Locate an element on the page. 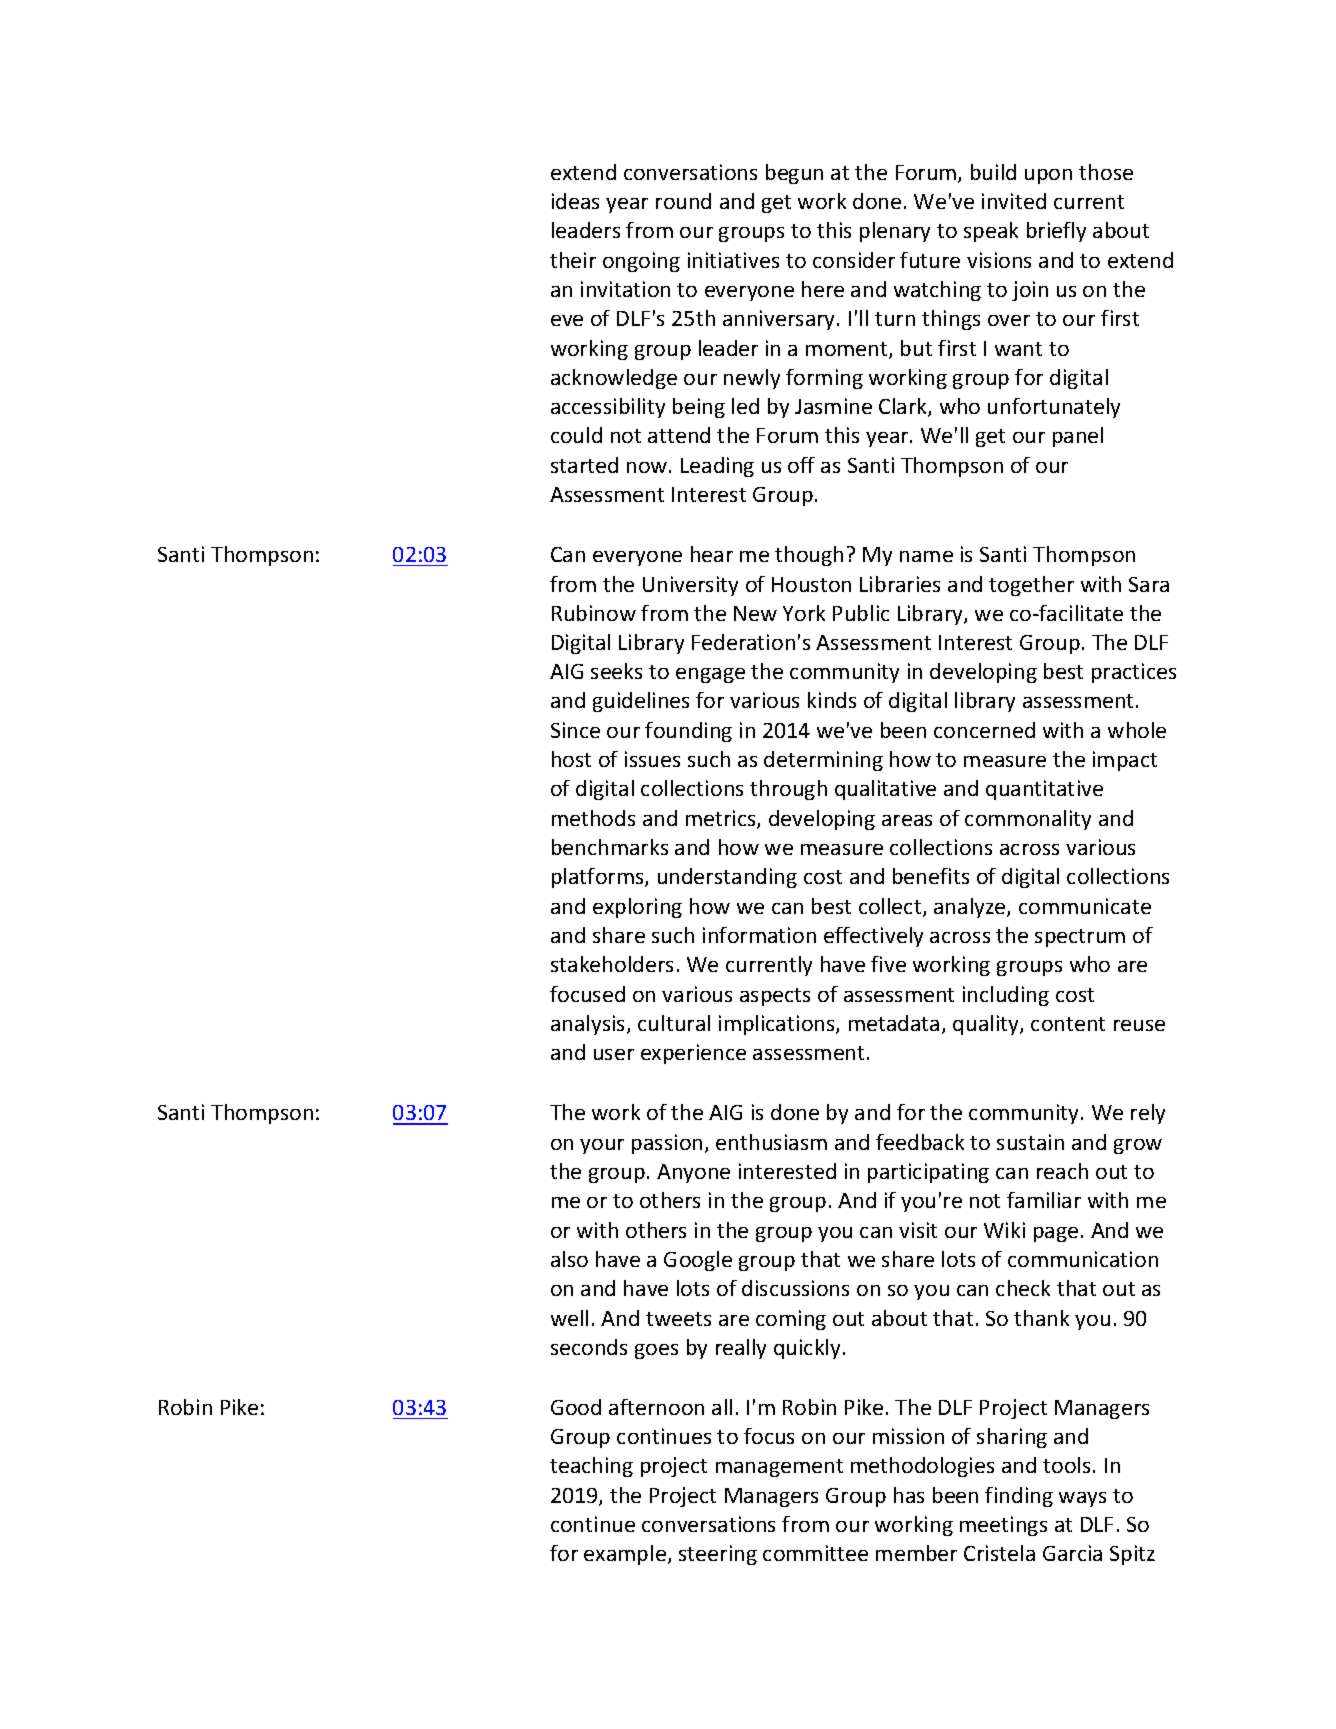 This image has width=1336, height=1729. metadata is located at coordinates (894, 1023).
